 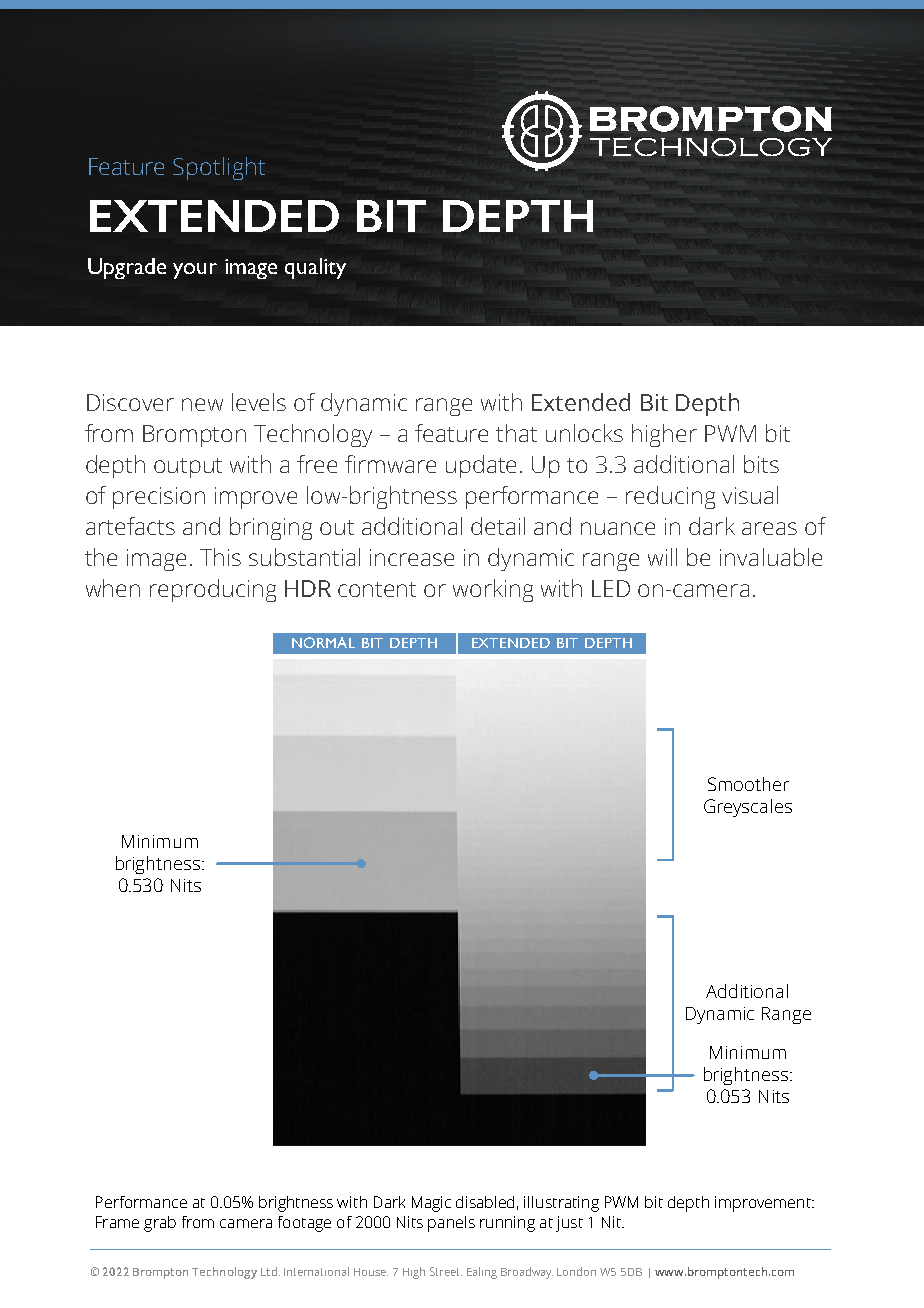 I want to click on Smoother, so click(x=748, y=784).
